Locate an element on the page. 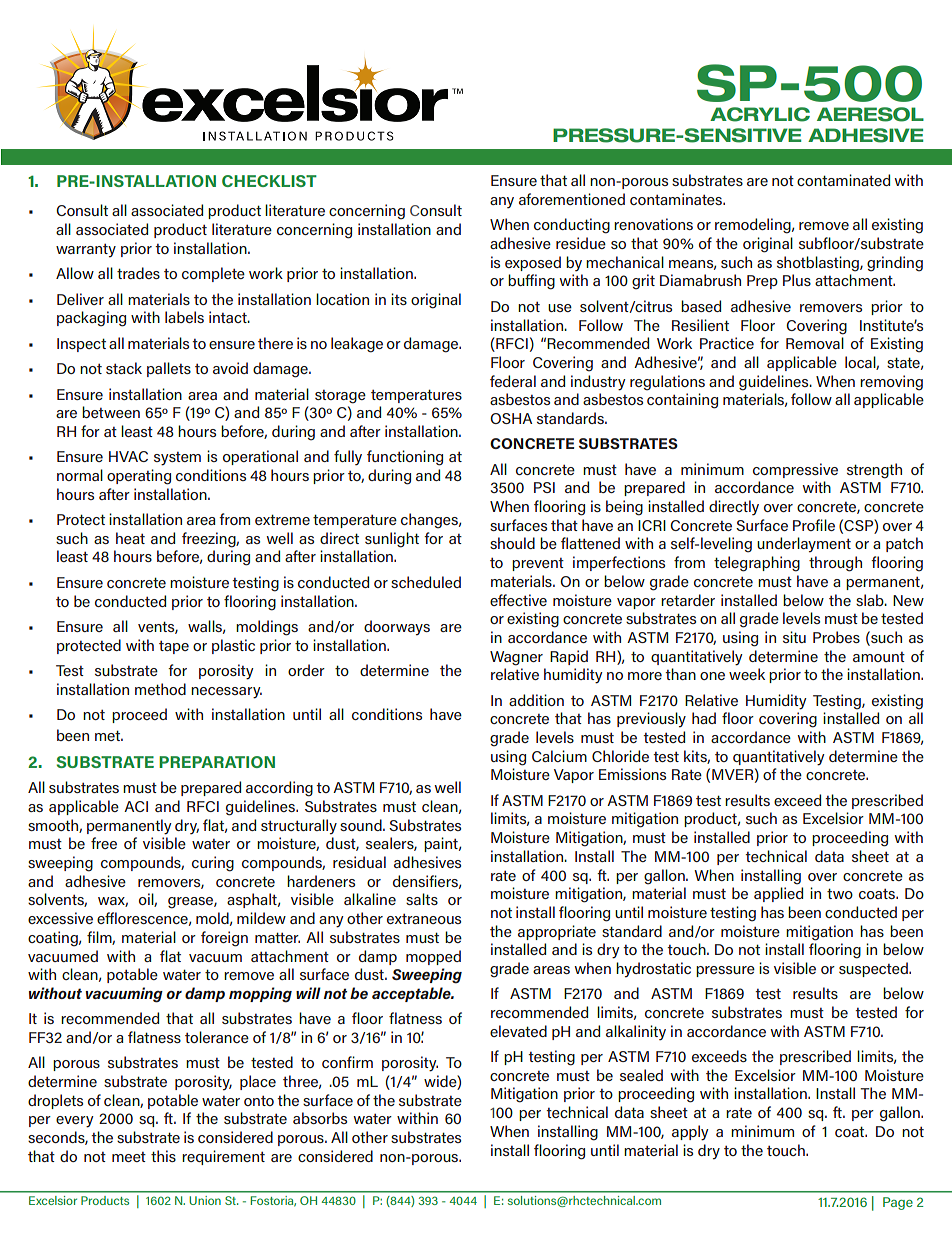 The width and height of the image is (952, 1233). situ is located at coordinates (794, 637).
